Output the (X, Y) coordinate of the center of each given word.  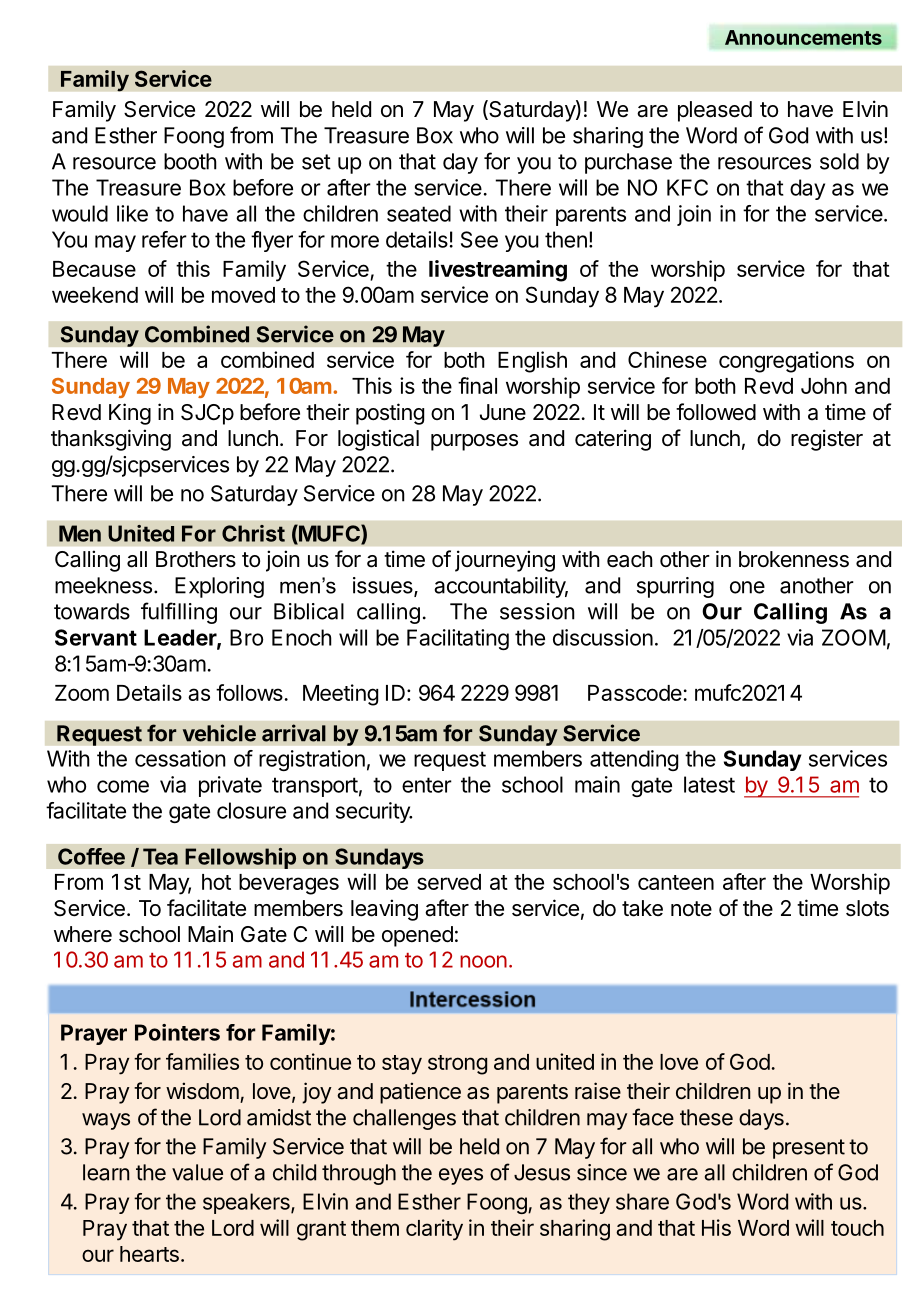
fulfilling (179, 613)
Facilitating (458, 639)
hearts (149, 1254)
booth (190, 161)
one (747, 587)
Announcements (803, 37)
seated (419, 213)
